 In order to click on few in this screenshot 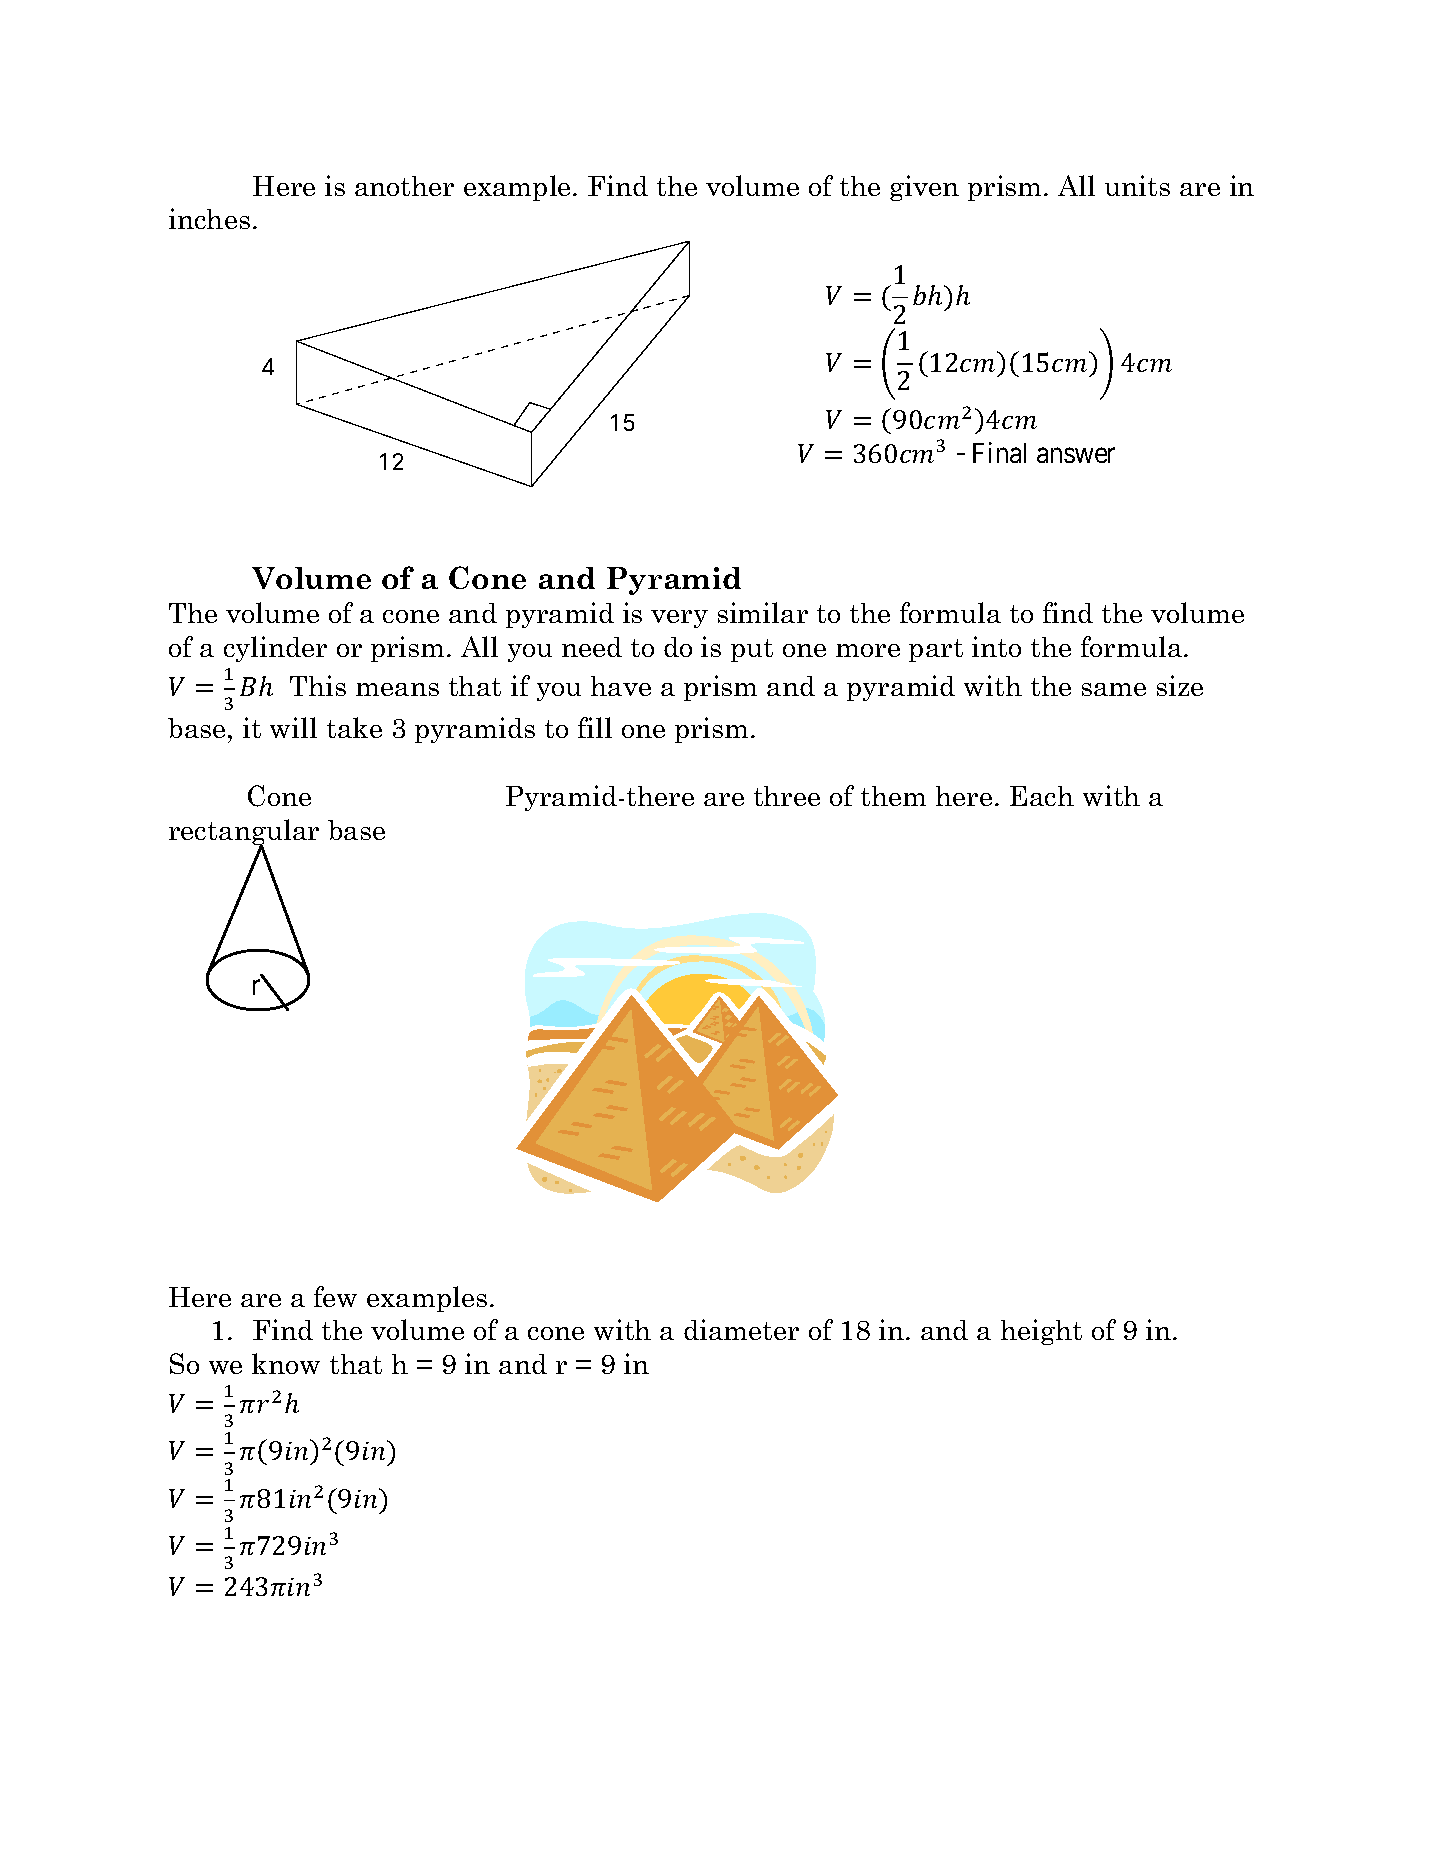, I will do `click(335, 1296)`.
